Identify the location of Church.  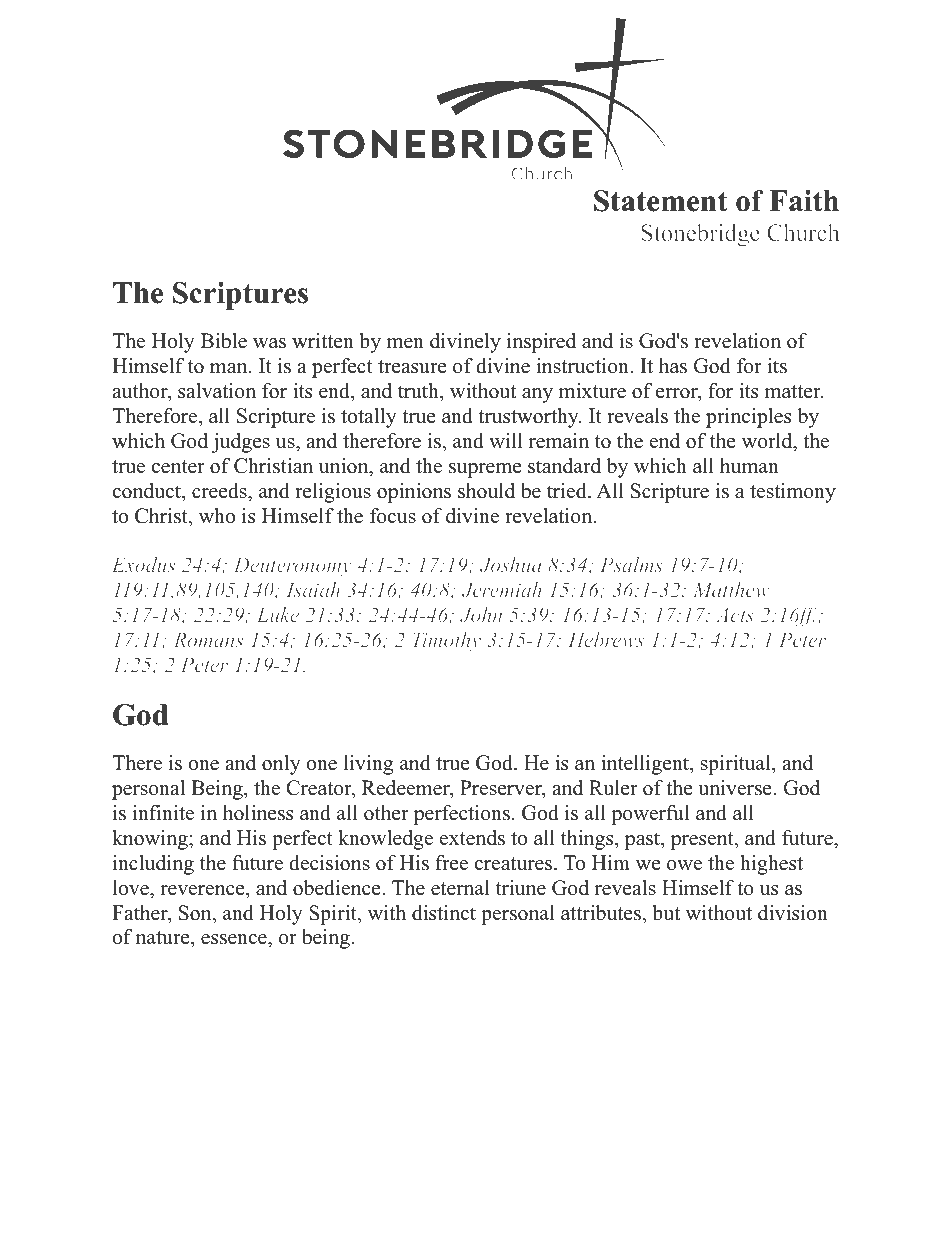
(803, 232).
